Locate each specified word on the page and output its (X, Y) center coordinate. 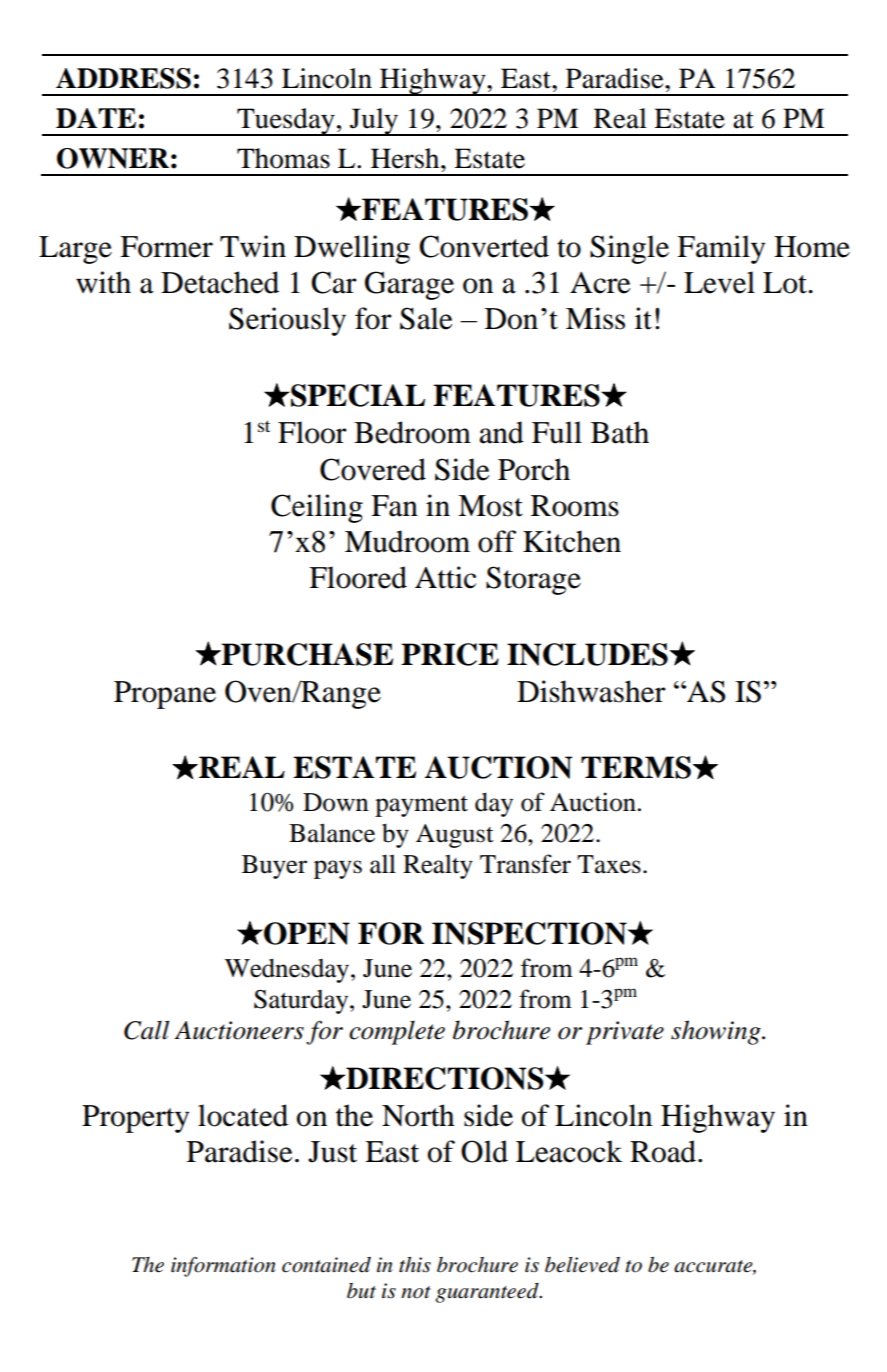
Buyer (274, 867)
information (223, 1267)
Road (664, 1151)
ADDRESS (123, 78)
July (374, 122)
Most (490, 506)
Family (721, 249)
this (415, 1265)
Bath (620, 432)
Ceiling (317, 508)
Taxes (609, 864)
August (455, 836)
